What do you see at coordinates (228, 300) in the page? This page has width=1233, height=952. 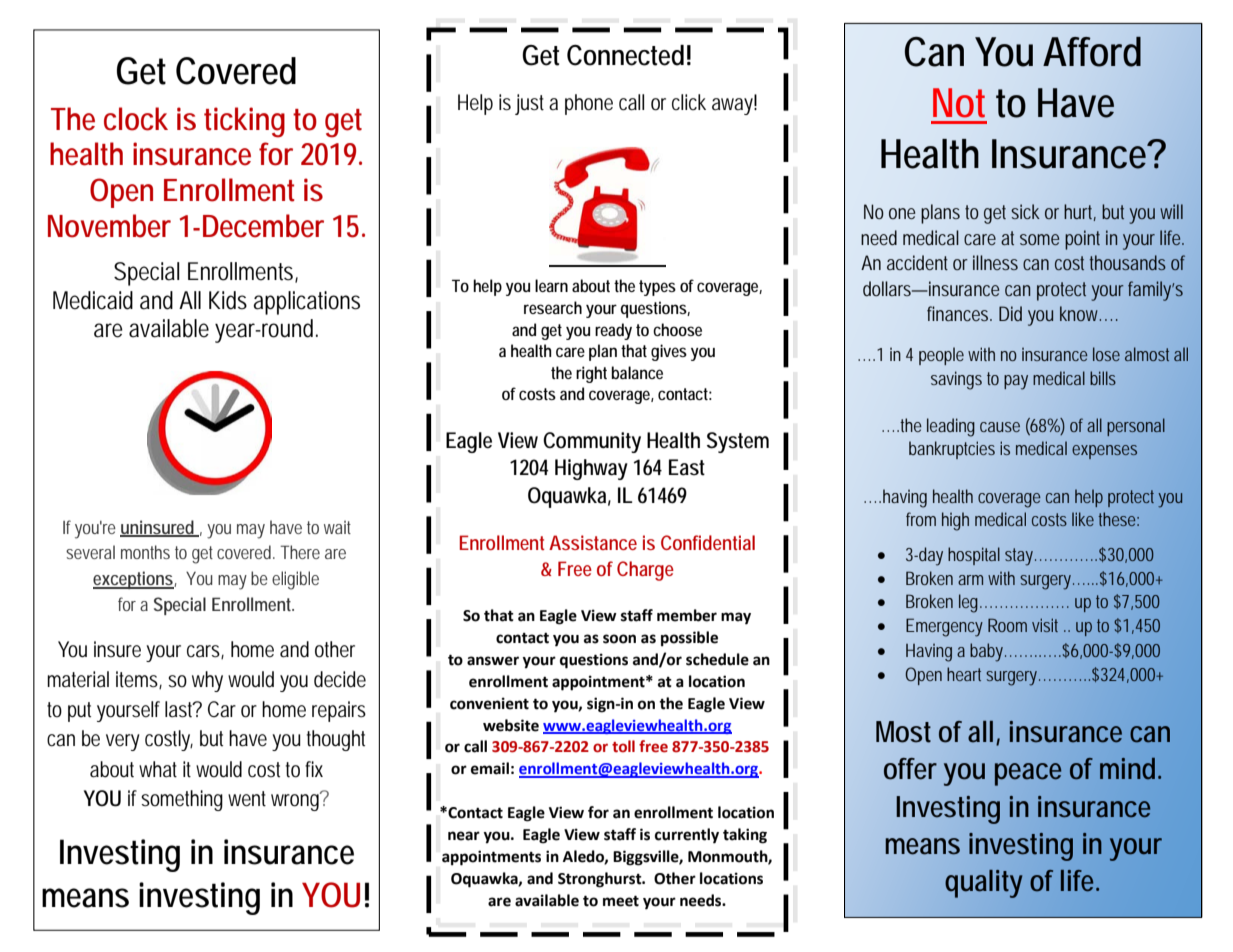 I see `Kids` at bounding box center [228, 300].
